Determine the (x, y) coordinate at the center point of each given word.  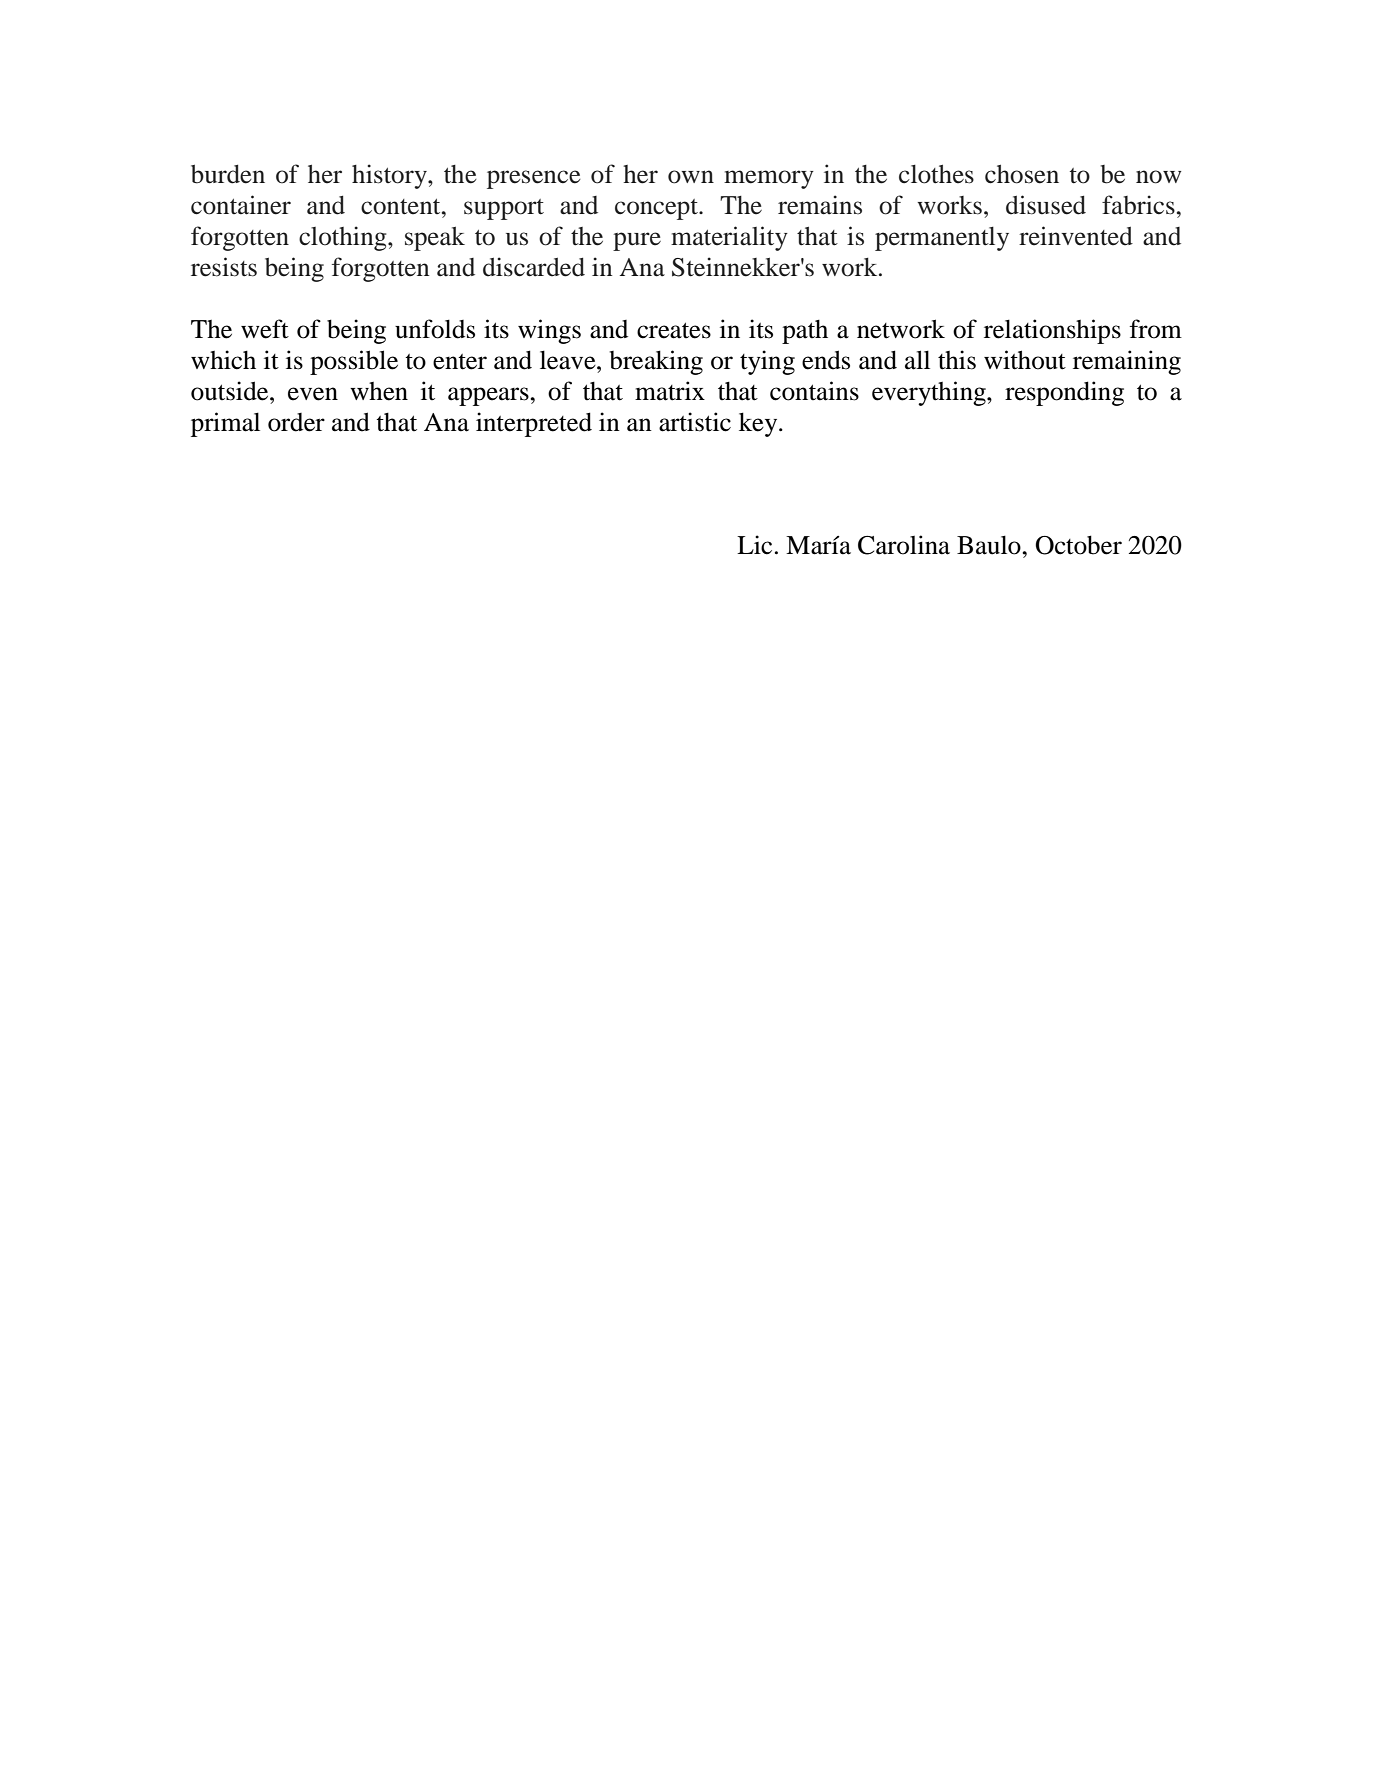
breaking (656, 362)
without (1025, 360)
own (691, 177)
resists (224, 267)
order (296, 422)
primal (225, 424)
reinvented (1076, 236)
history (390, 176)
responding (1064, 393)
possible (354, 362)
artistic (695, 422)
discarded (534, 267)
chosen (1022, 174)
